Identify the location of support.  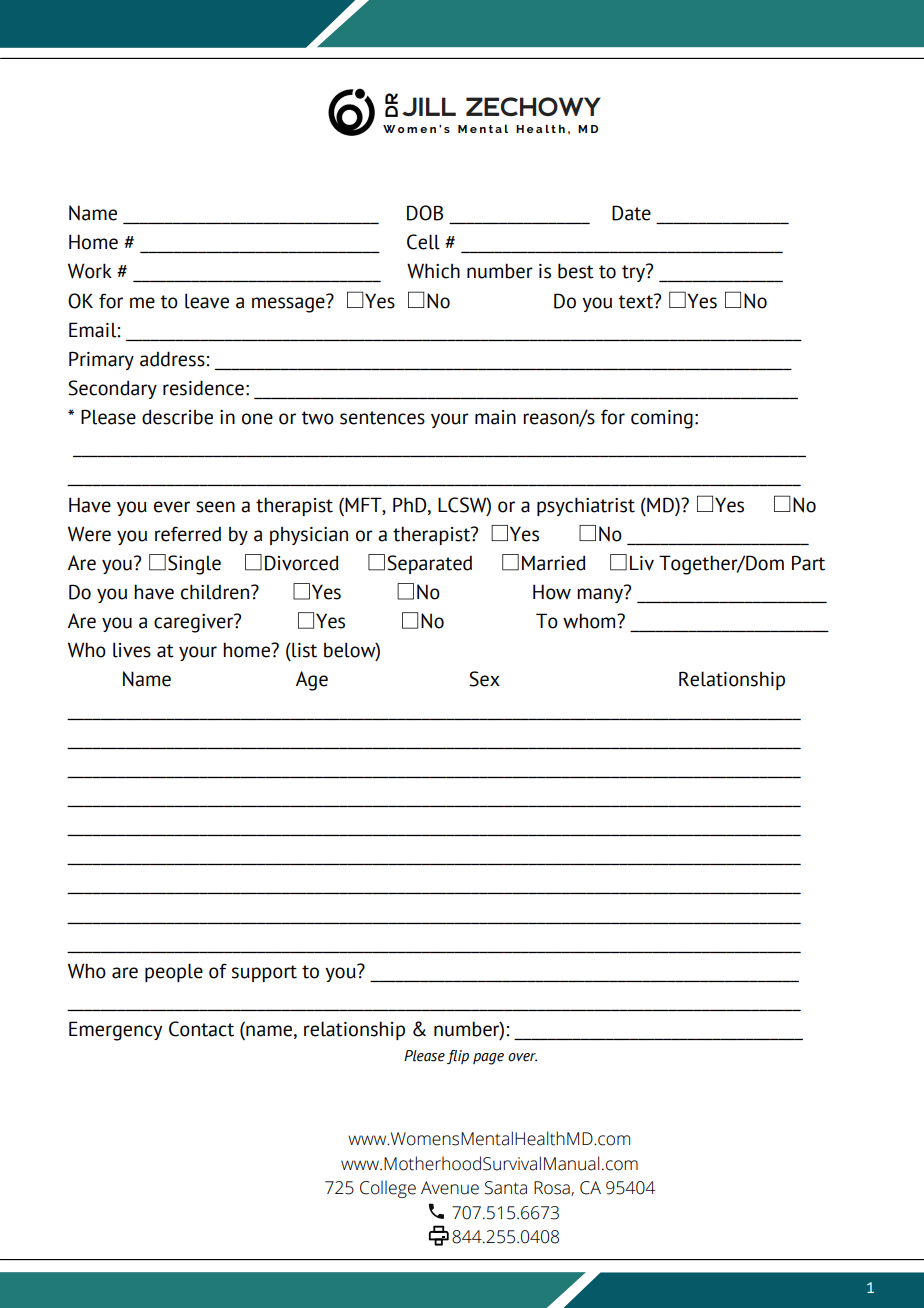
(264, 973).
